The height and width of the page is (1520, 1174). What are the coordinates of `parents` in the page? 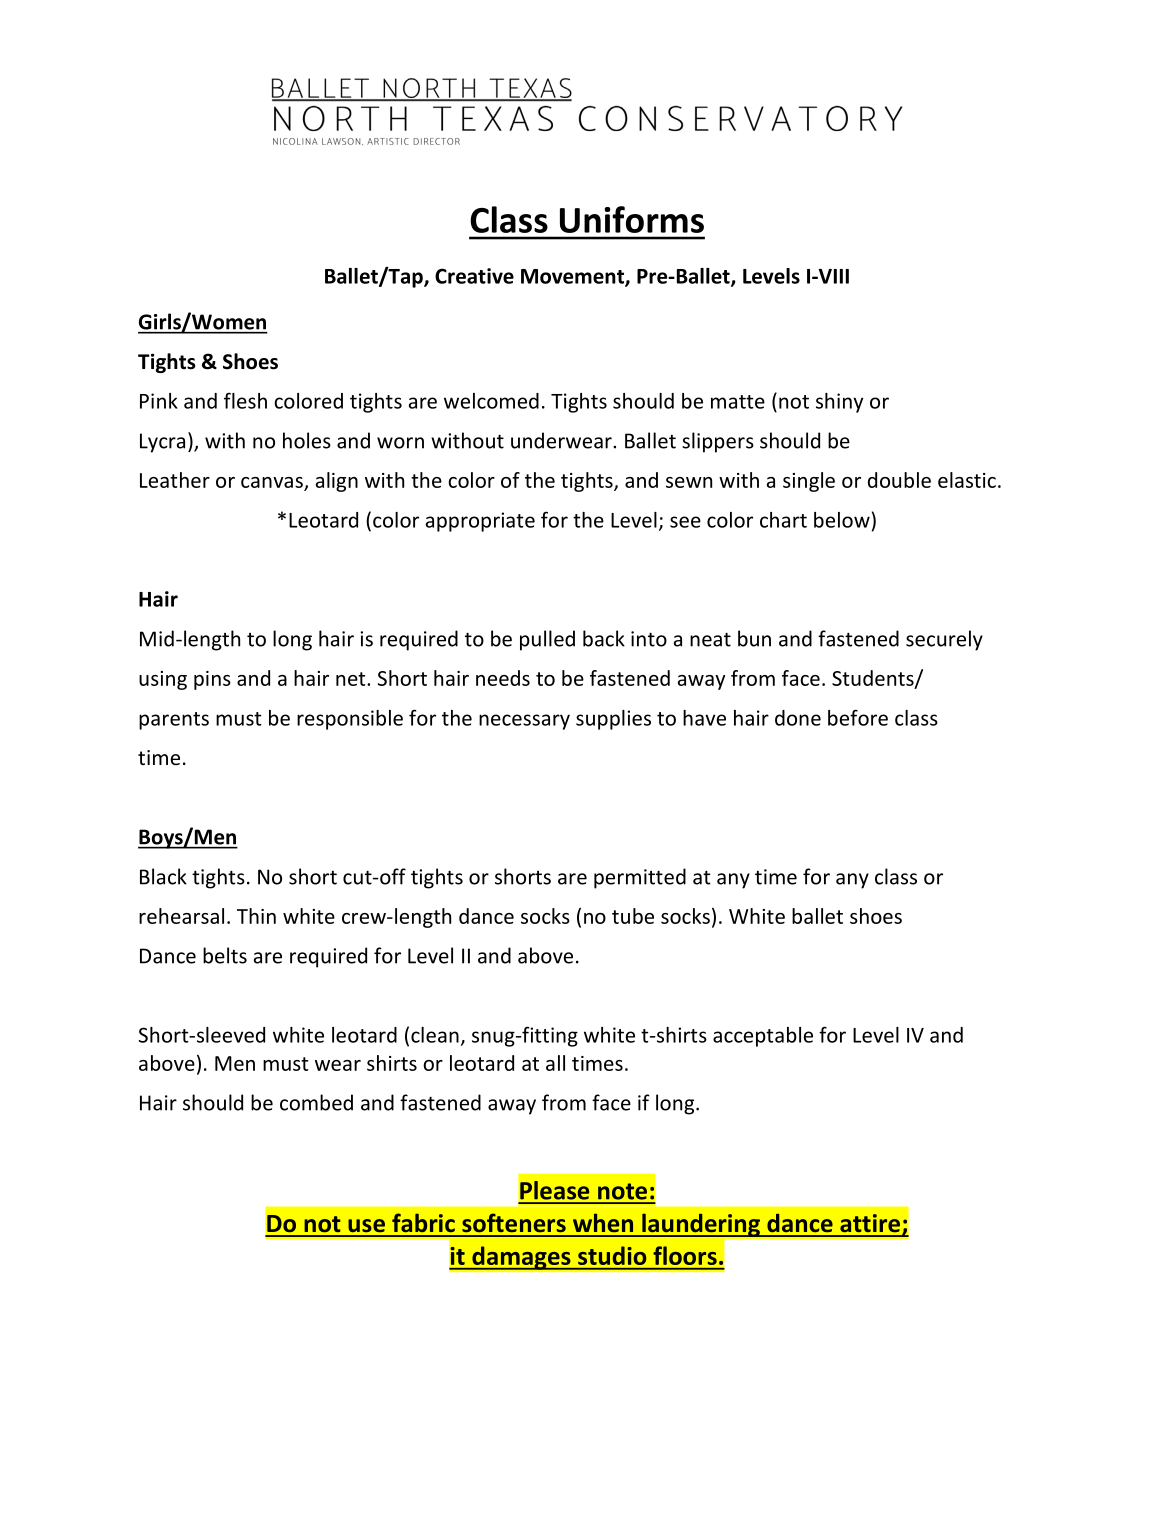 It's located at (174, 721).
